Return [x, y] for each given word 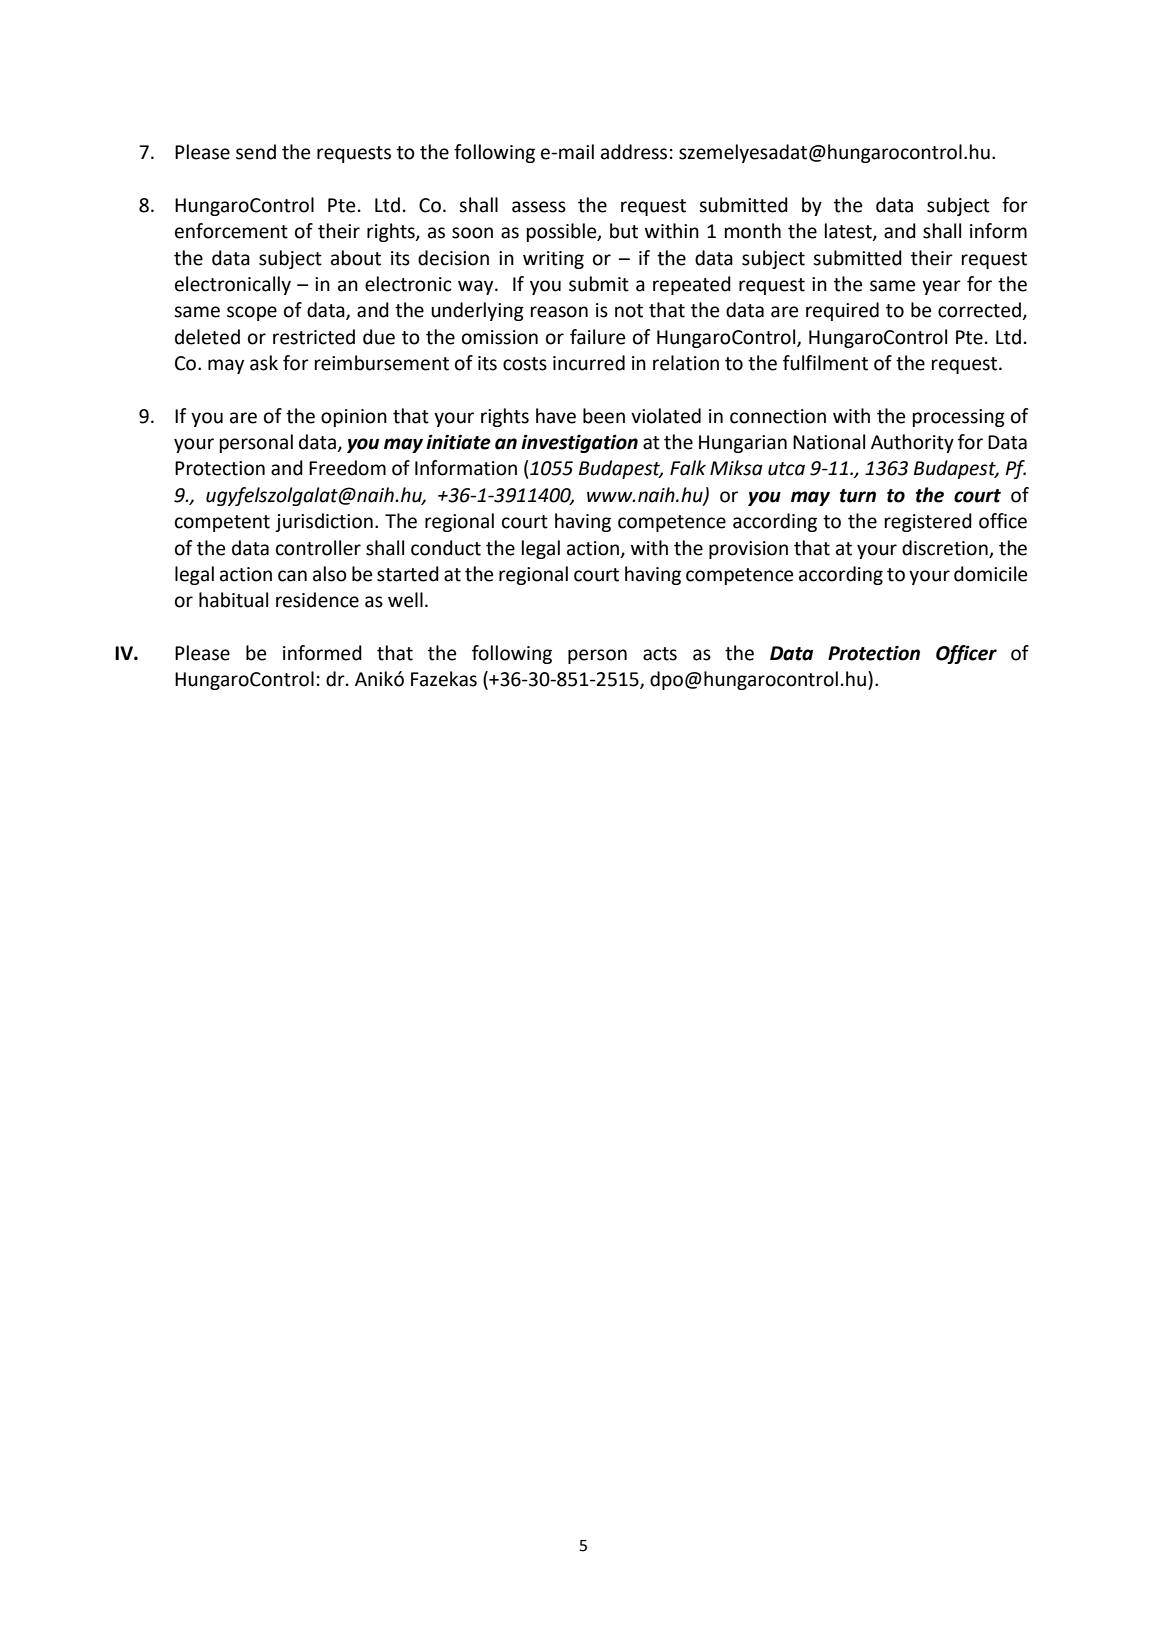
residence [317, 600]
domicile [990, 574]
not [629, 311]
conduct [446, 548]
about [356, 258]
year [941, 287]
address [634, 152]
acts [660, 654]
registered [928, 522]
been [604, 416]
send [256, 152]
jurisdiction [324, 522]
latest [849, 232]
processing [959, 418]
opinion [354, 418]
